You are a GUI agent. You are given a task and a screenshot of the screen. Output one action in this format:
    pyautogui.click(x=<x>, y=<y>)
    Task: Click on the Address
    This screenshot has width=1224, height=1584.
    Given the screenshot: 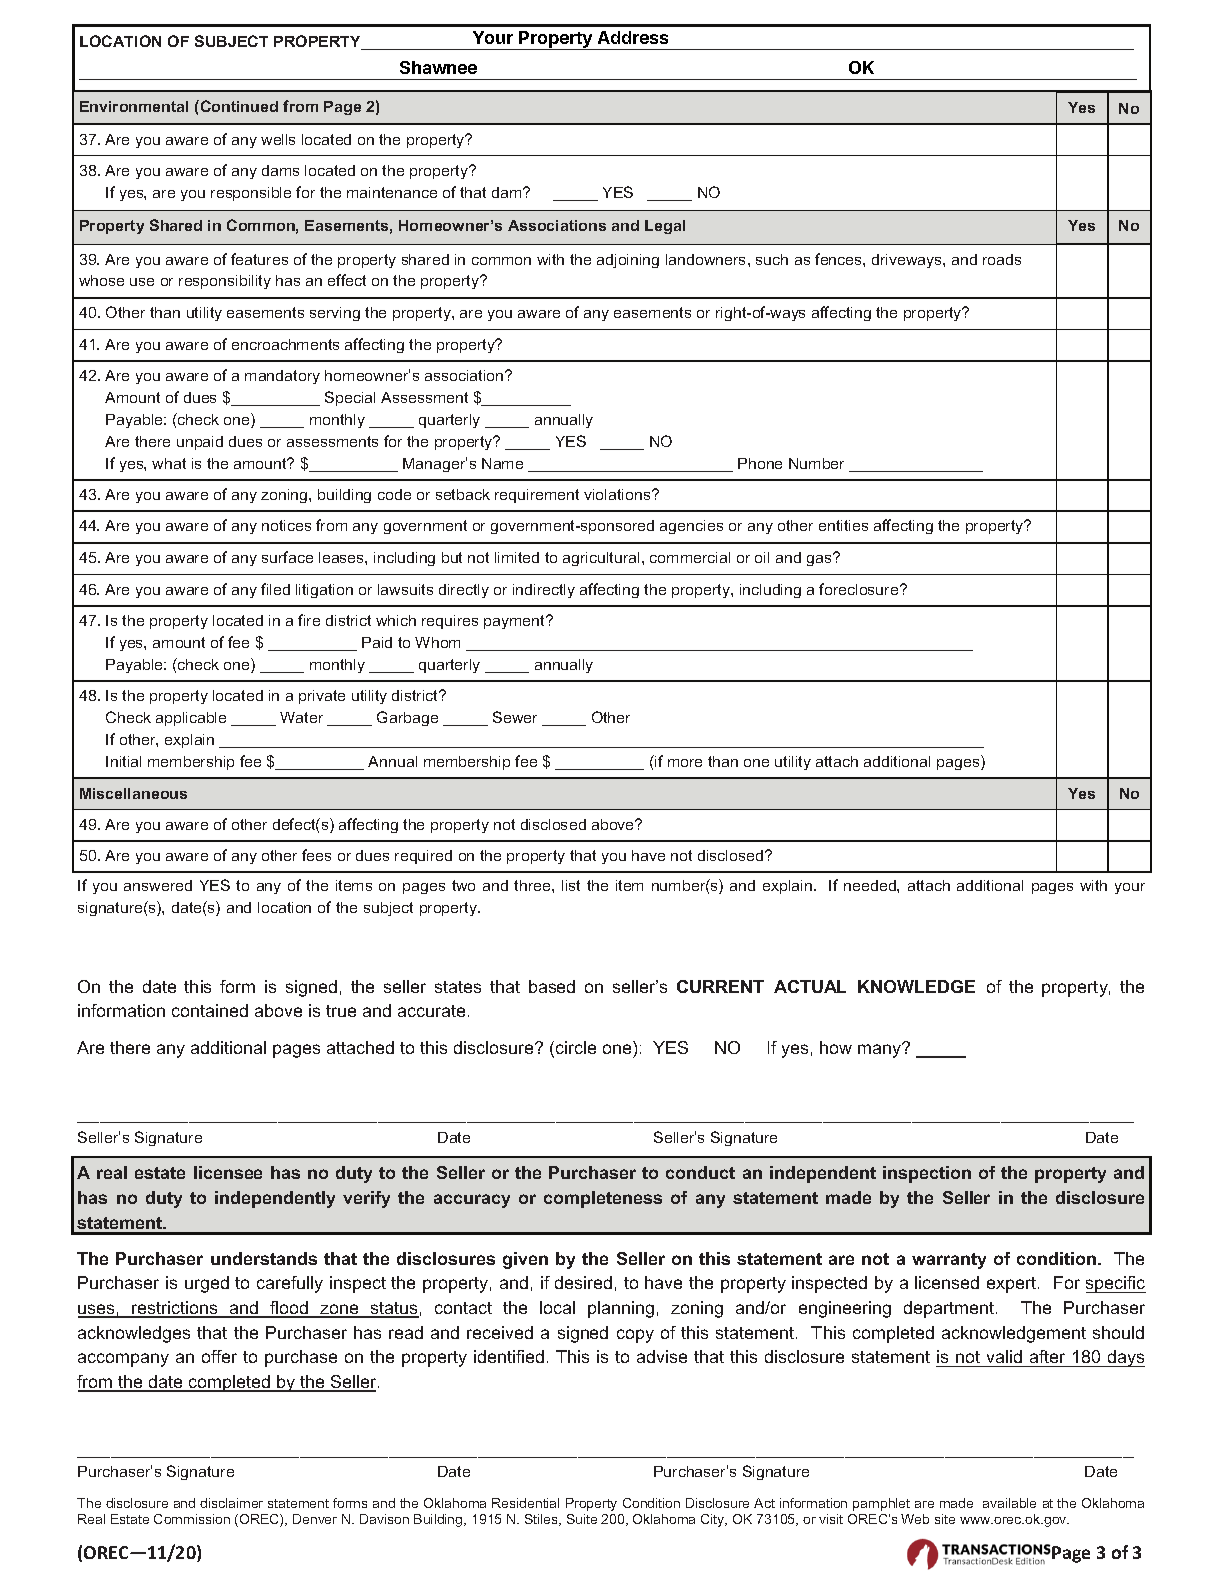 What is the action you would take?
    pyautogui.click(x=633, y=37)
